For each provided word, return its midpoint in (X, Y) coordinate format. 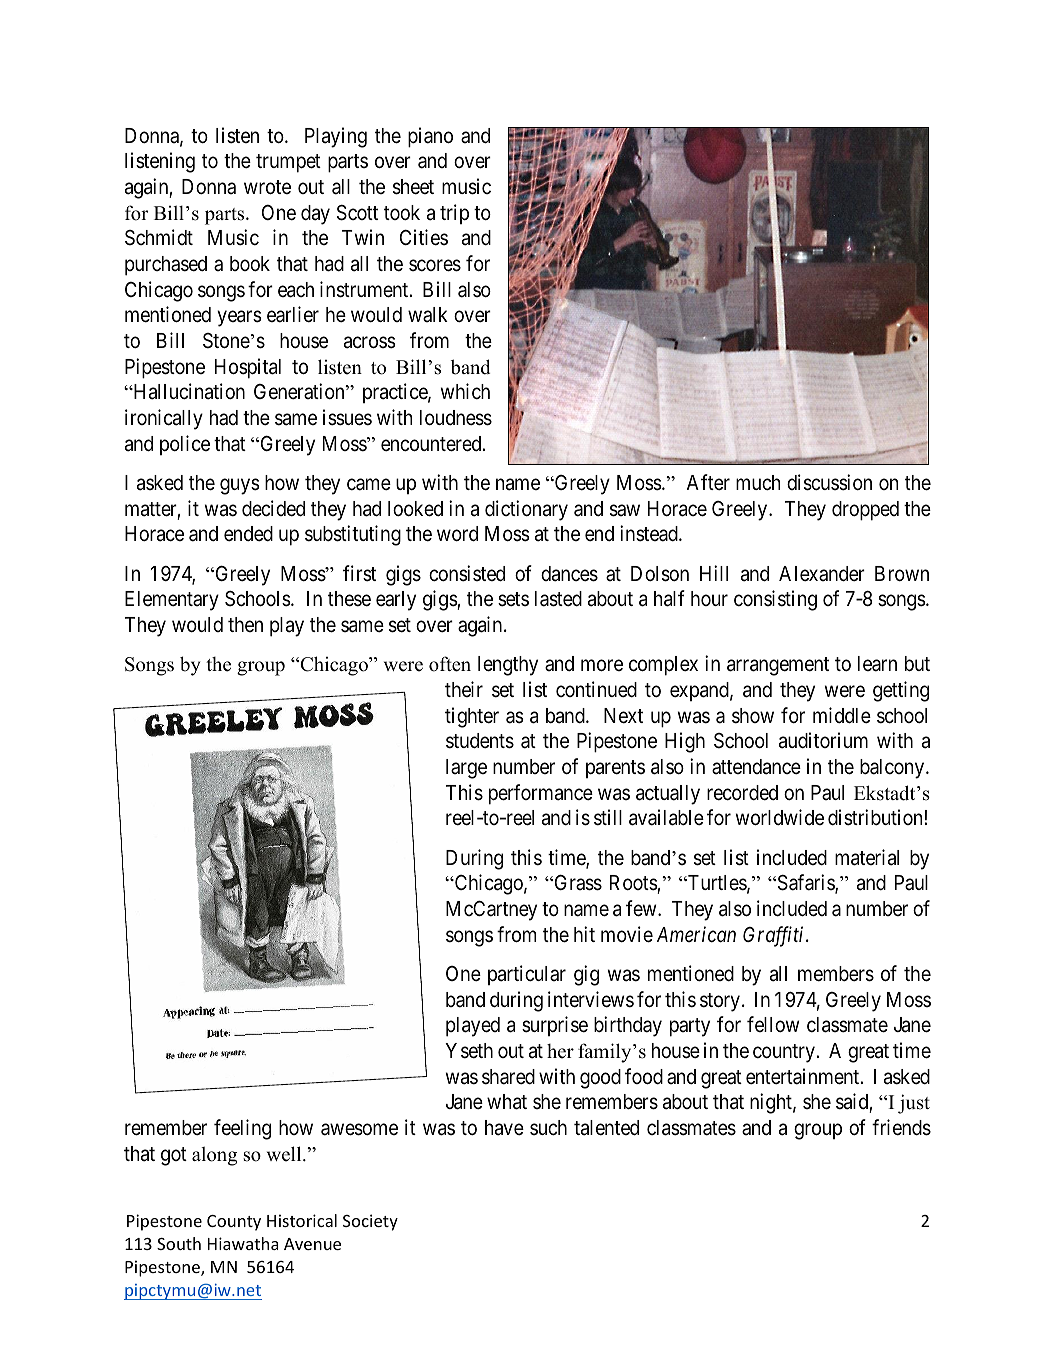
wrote (267, 187)
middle (842, 715)
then (245, 624)
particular (527, 975)
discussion (829, 482)
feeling (242, 1129)
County (234, 1223)
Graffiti (775, 936)
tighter (472, 717)
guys (240, 487)
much (758, 483)
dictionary (526, 510)
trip (454, 214)
